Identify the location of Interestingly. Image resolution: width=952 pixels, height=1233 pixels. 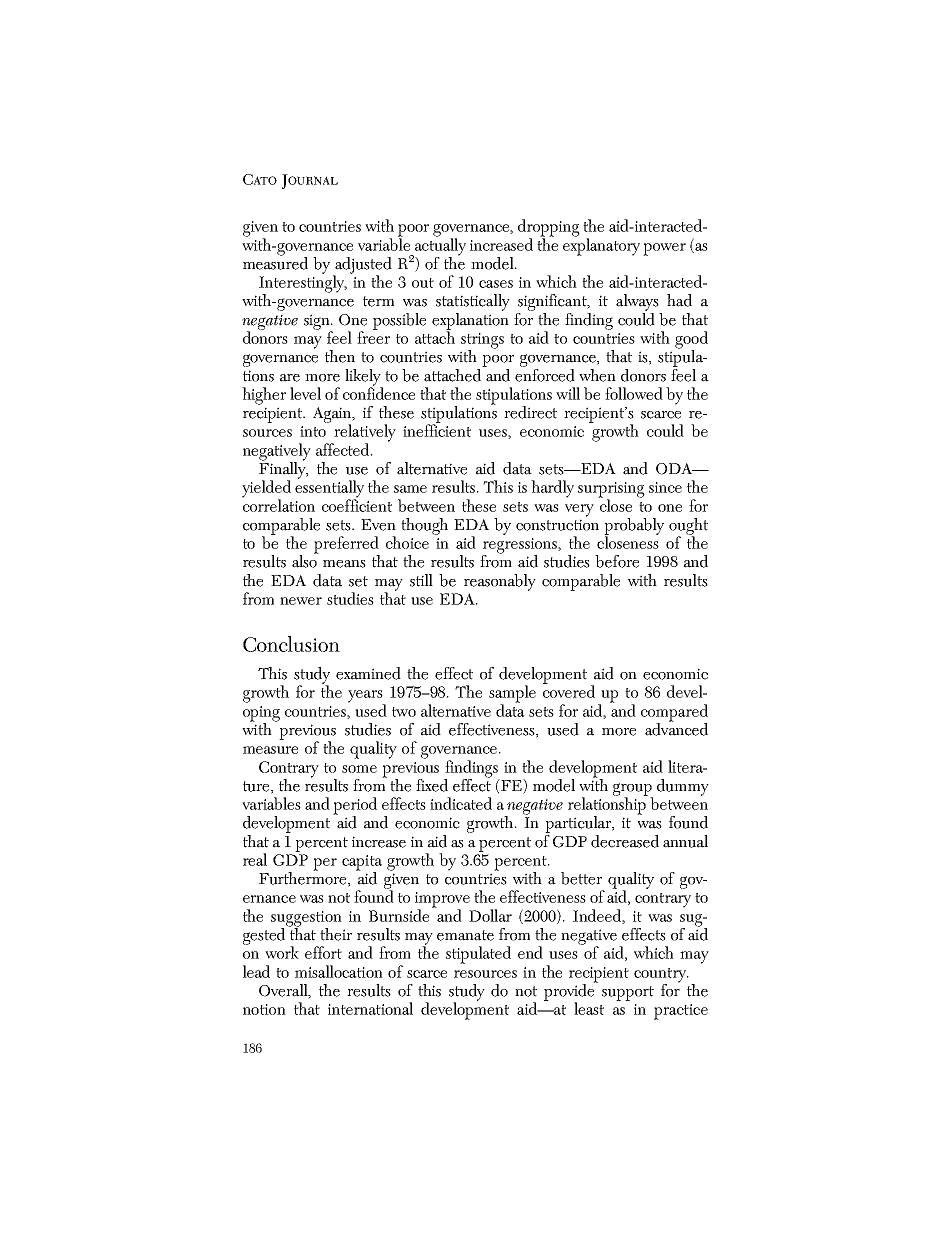
(303, 284).
